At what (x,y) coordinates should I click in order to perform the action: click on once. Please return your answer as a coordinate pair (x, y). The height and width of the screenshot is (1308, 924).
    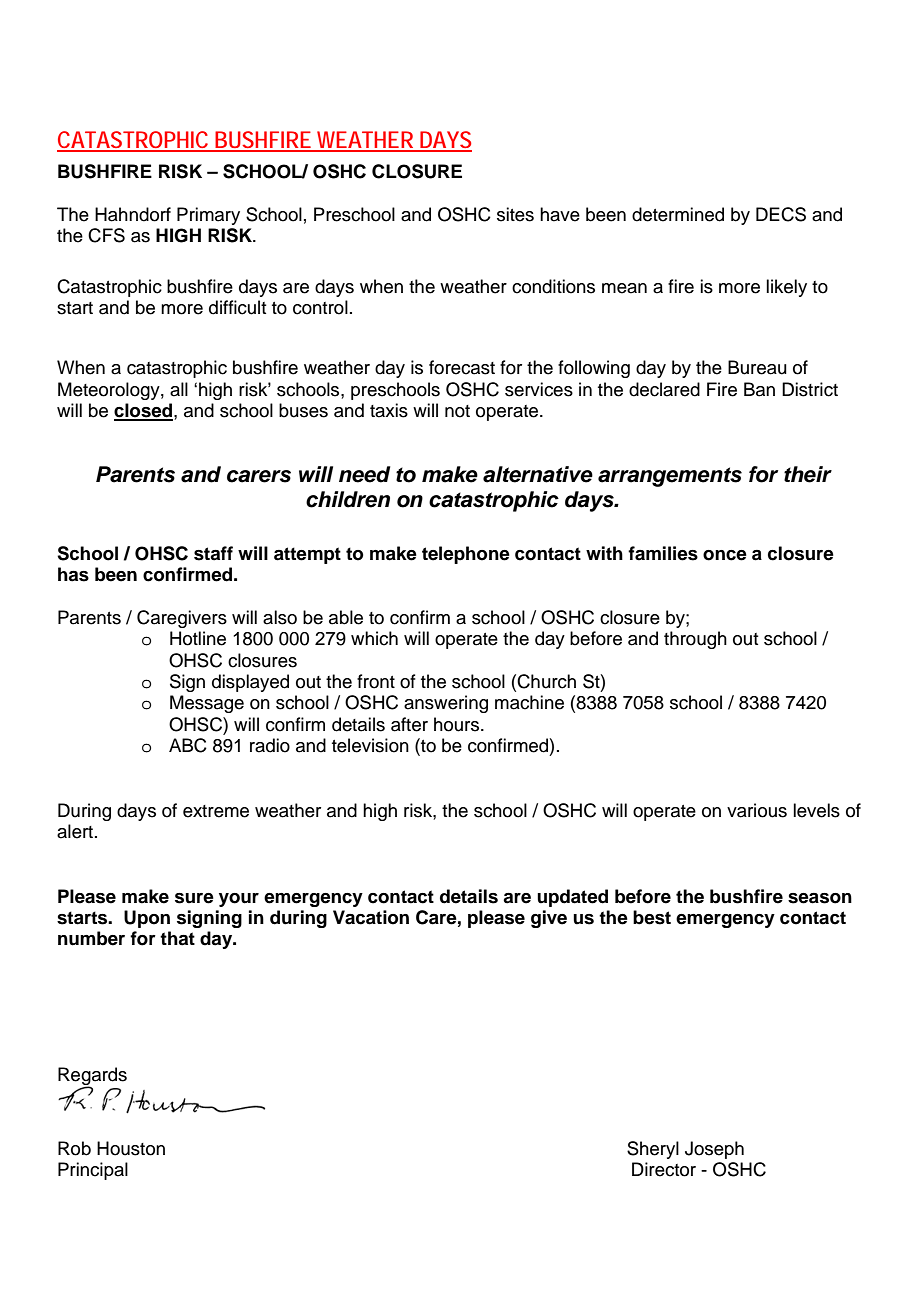
    Looking at the image, I should click on (725, 555).
